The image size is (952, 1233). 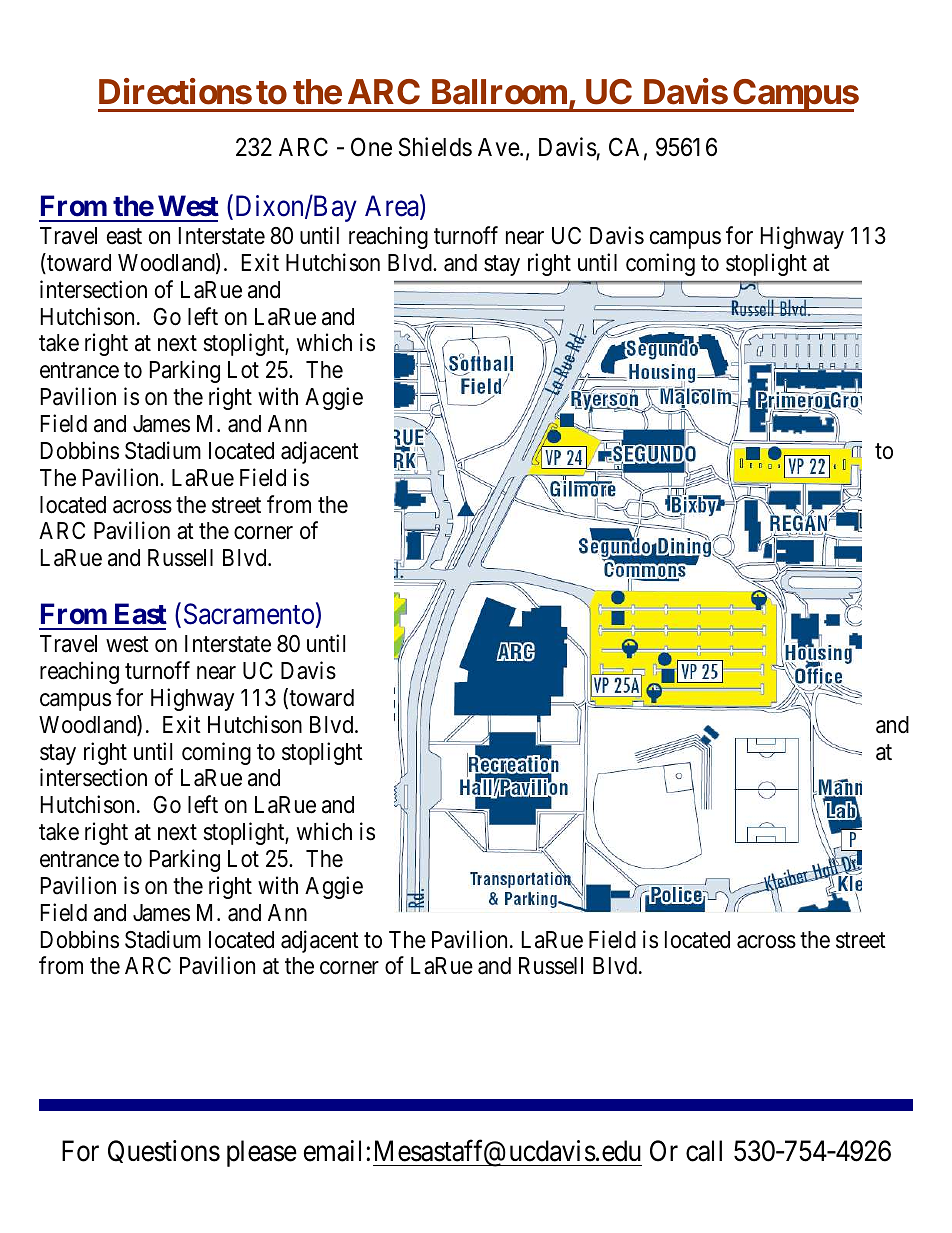 I want to click on Ballroom, so click(x=499, y=92).
